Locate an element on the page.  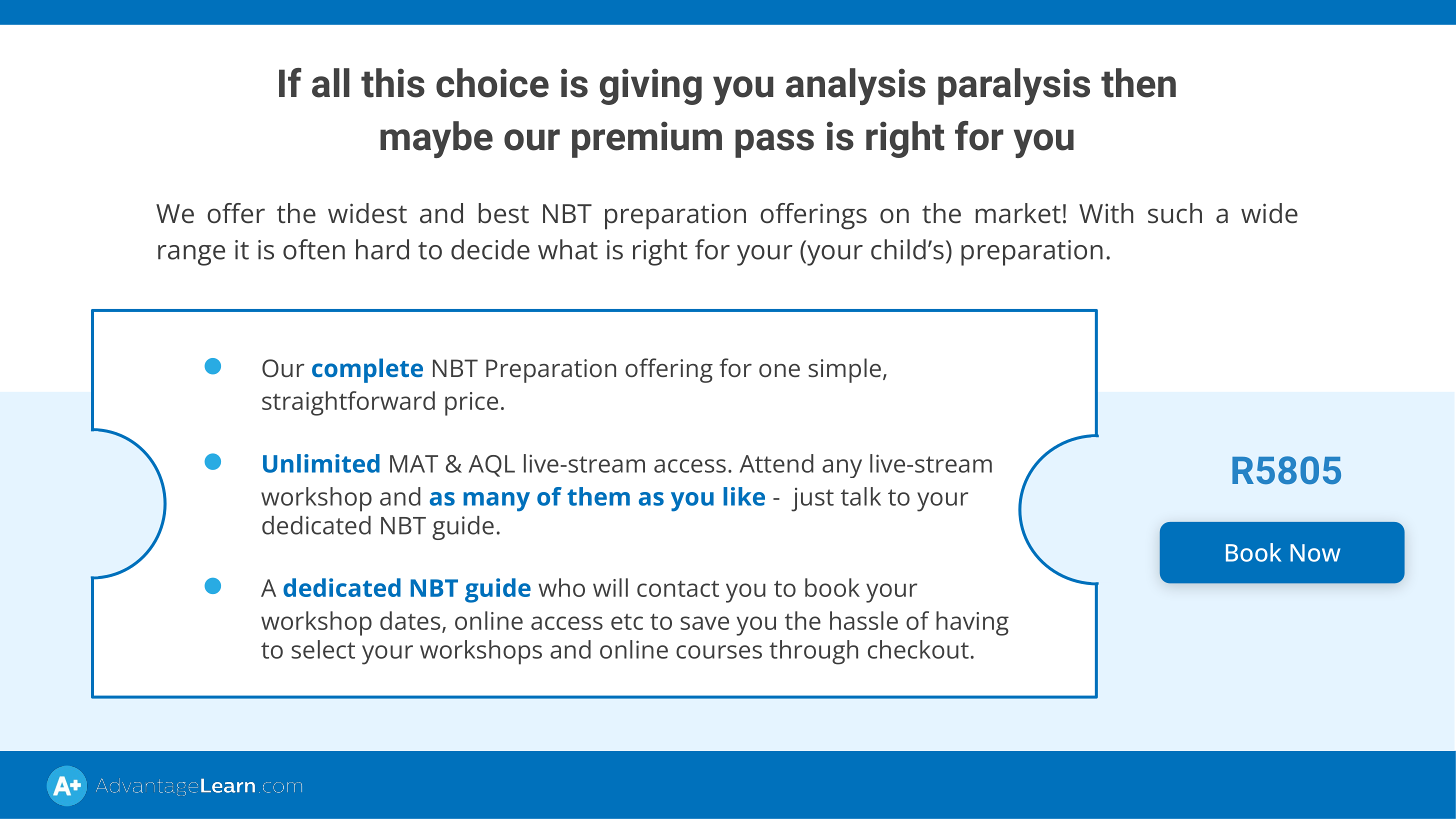
save is located at coordinates (704, 623).
